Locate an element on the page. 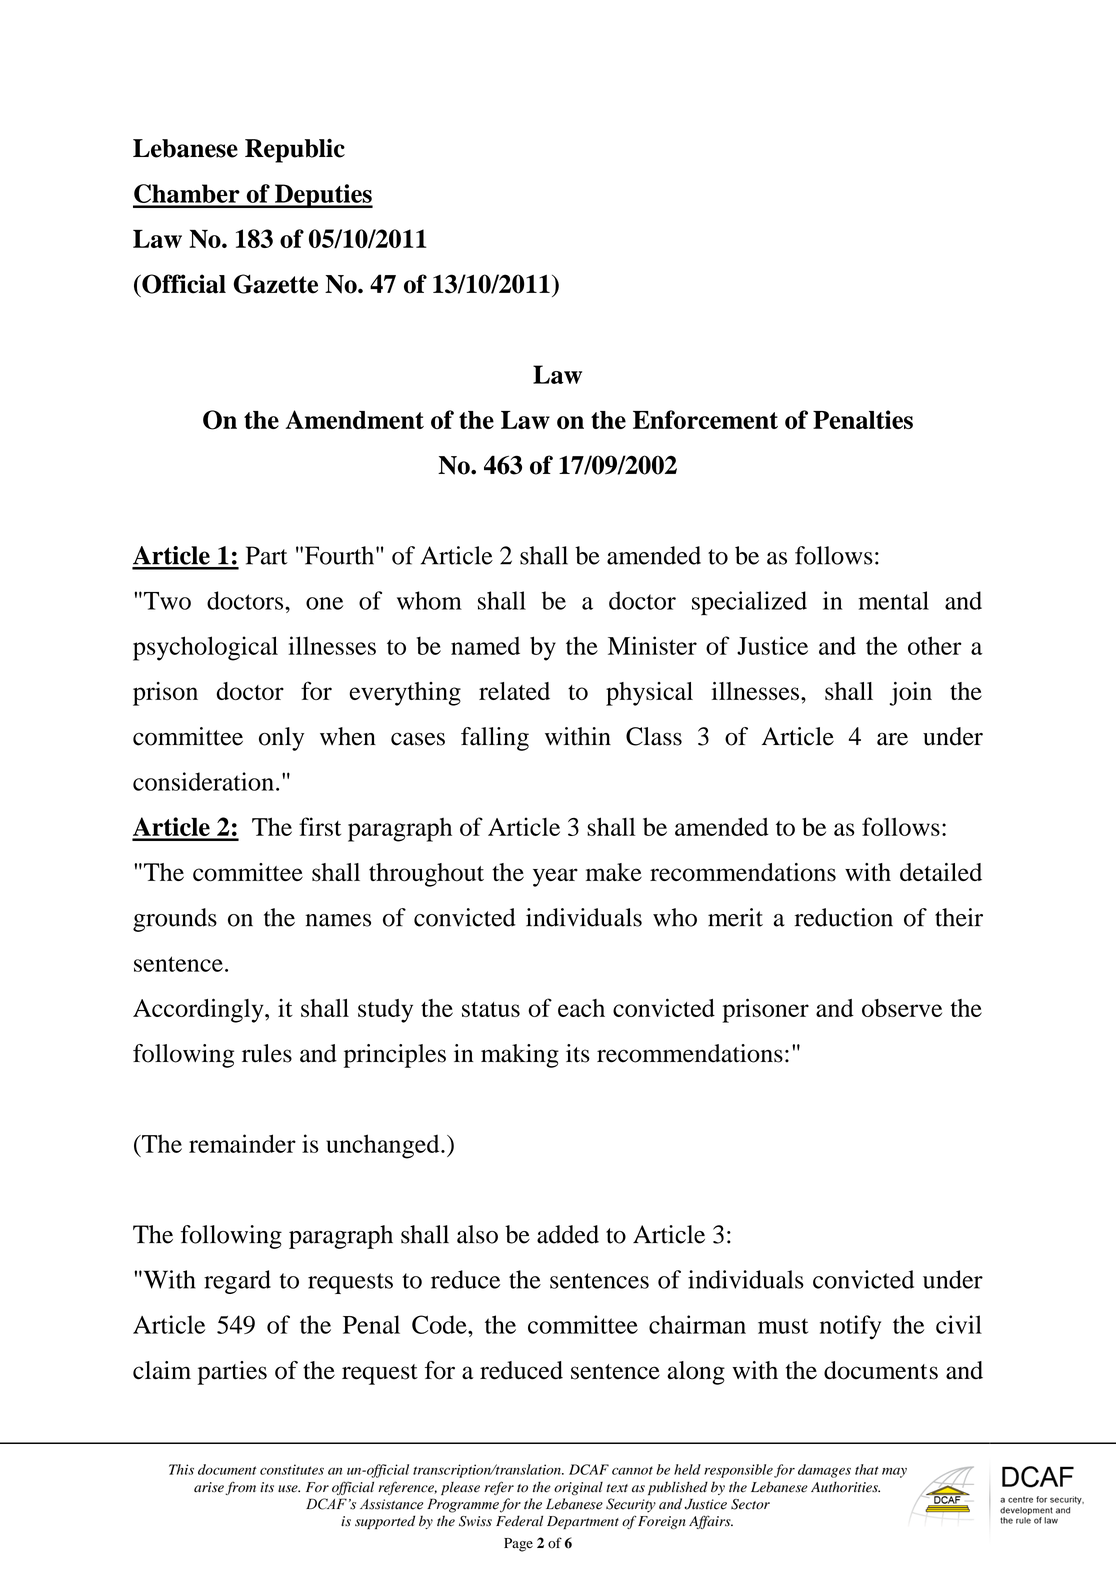  rules is located at coordinates (267, 1053).
